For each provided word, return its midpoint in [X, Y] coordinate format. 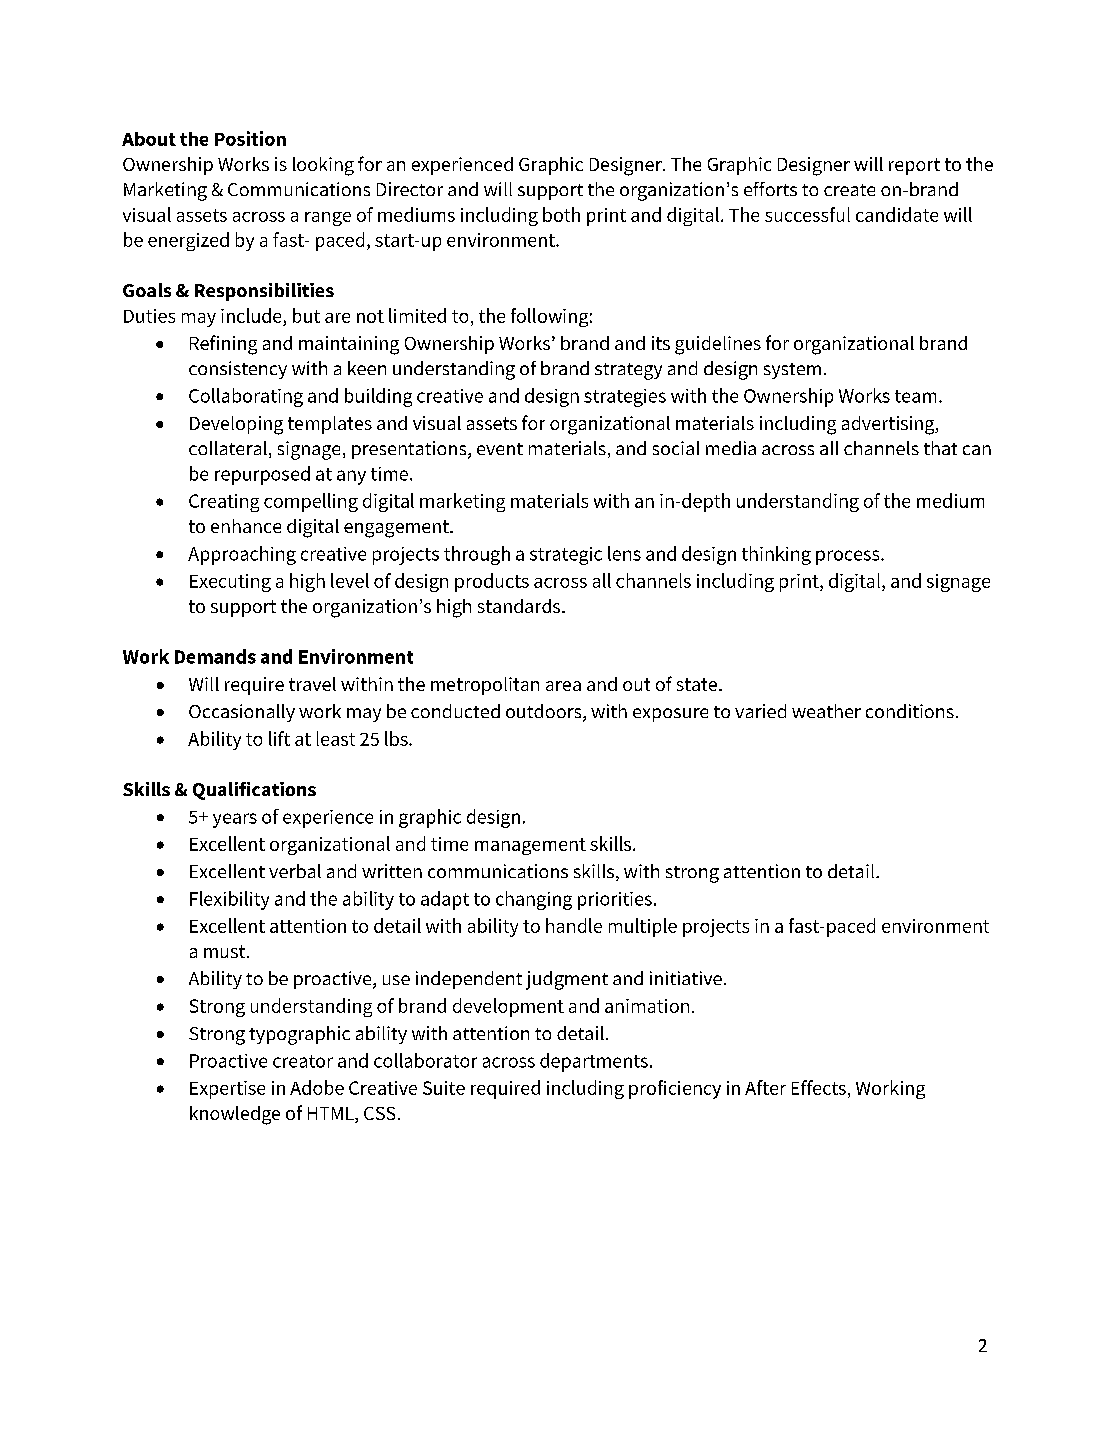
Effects [819, 1087]
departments [594, 1062]
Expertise [227, 1090]
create [849, 190]
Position [250, 138]
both [561, 214]
